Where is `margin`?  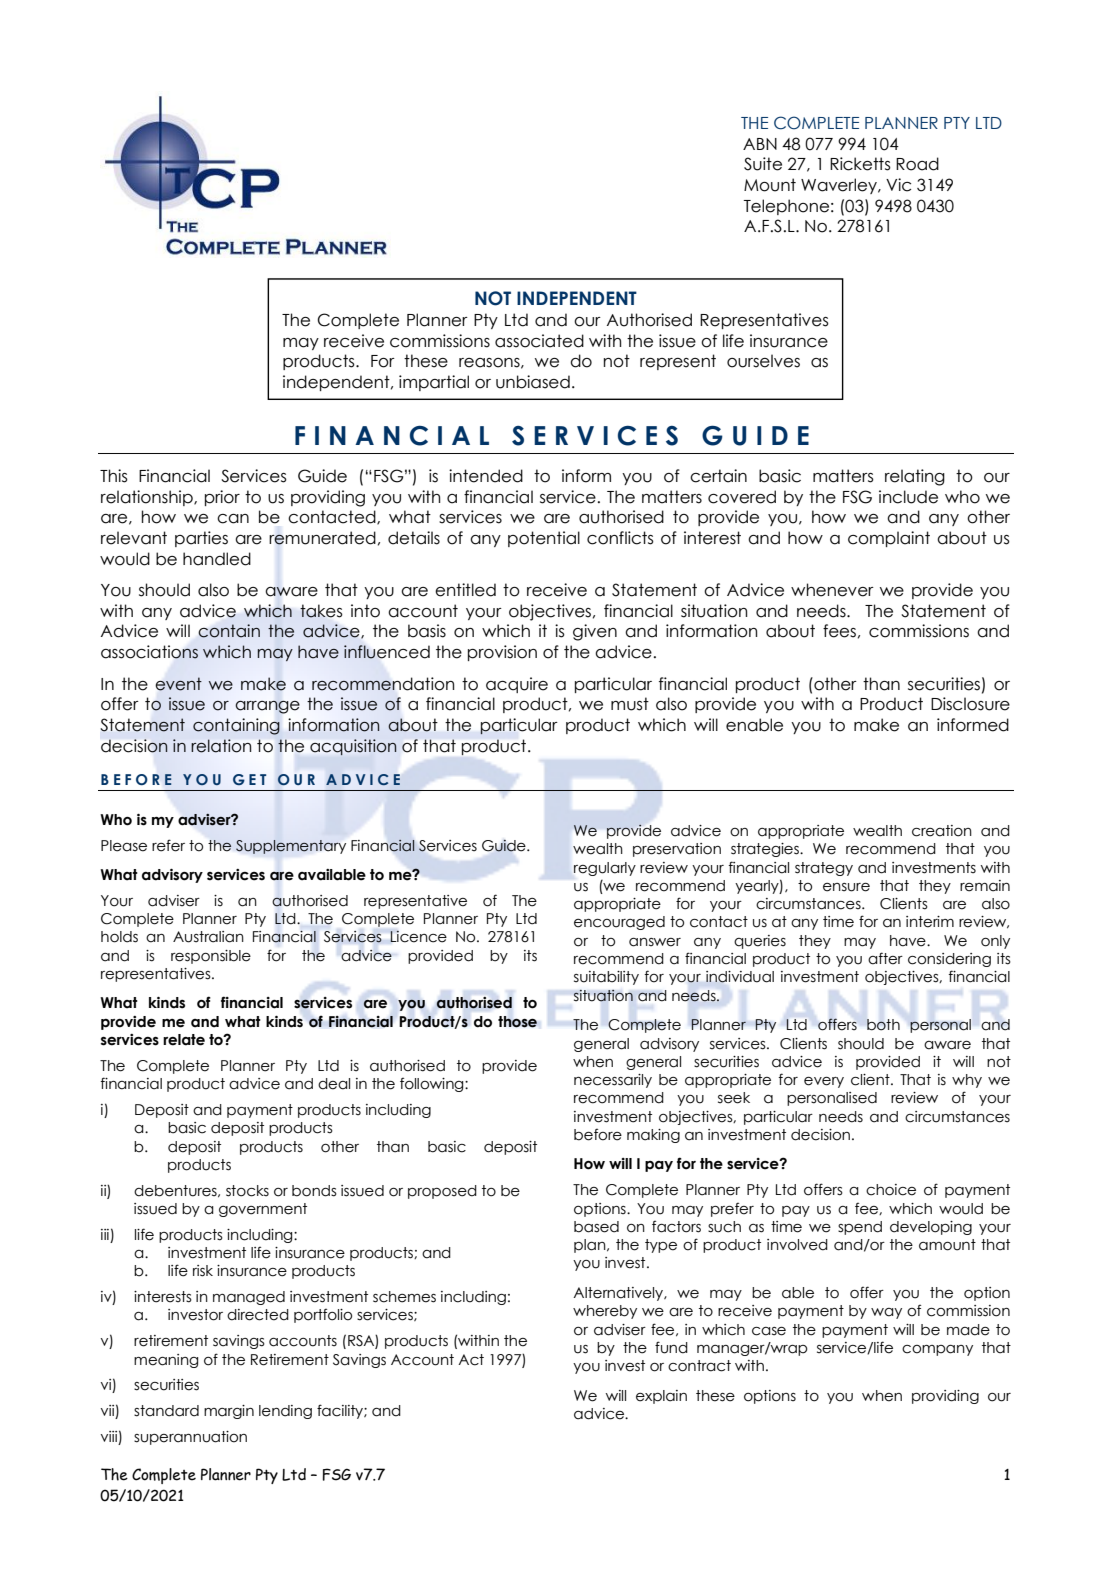
margin is located at coordinates (229, 1412).
